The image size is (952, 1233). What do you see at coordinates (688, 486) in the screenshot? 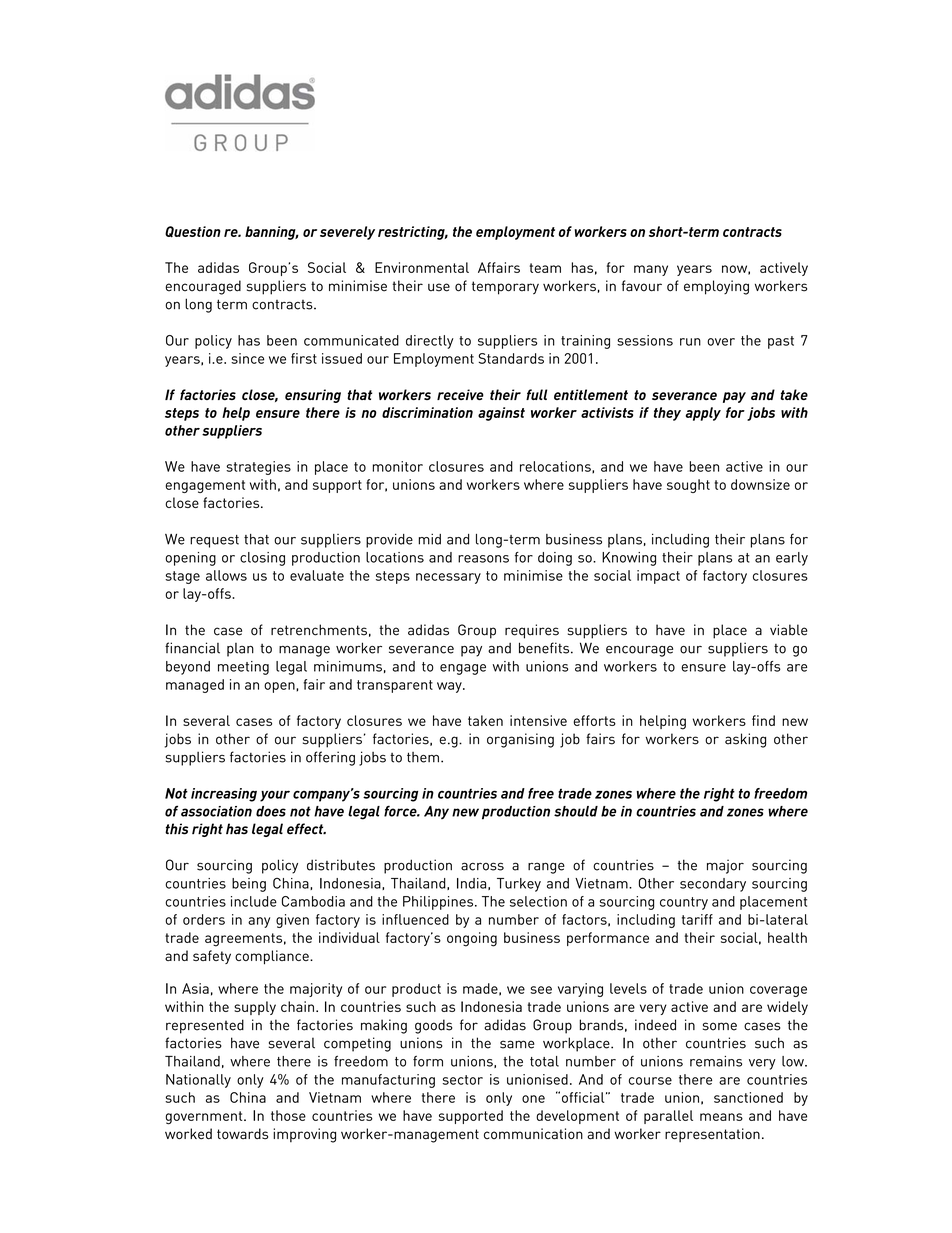
I see `sought` at bounding box center [688, 486].
